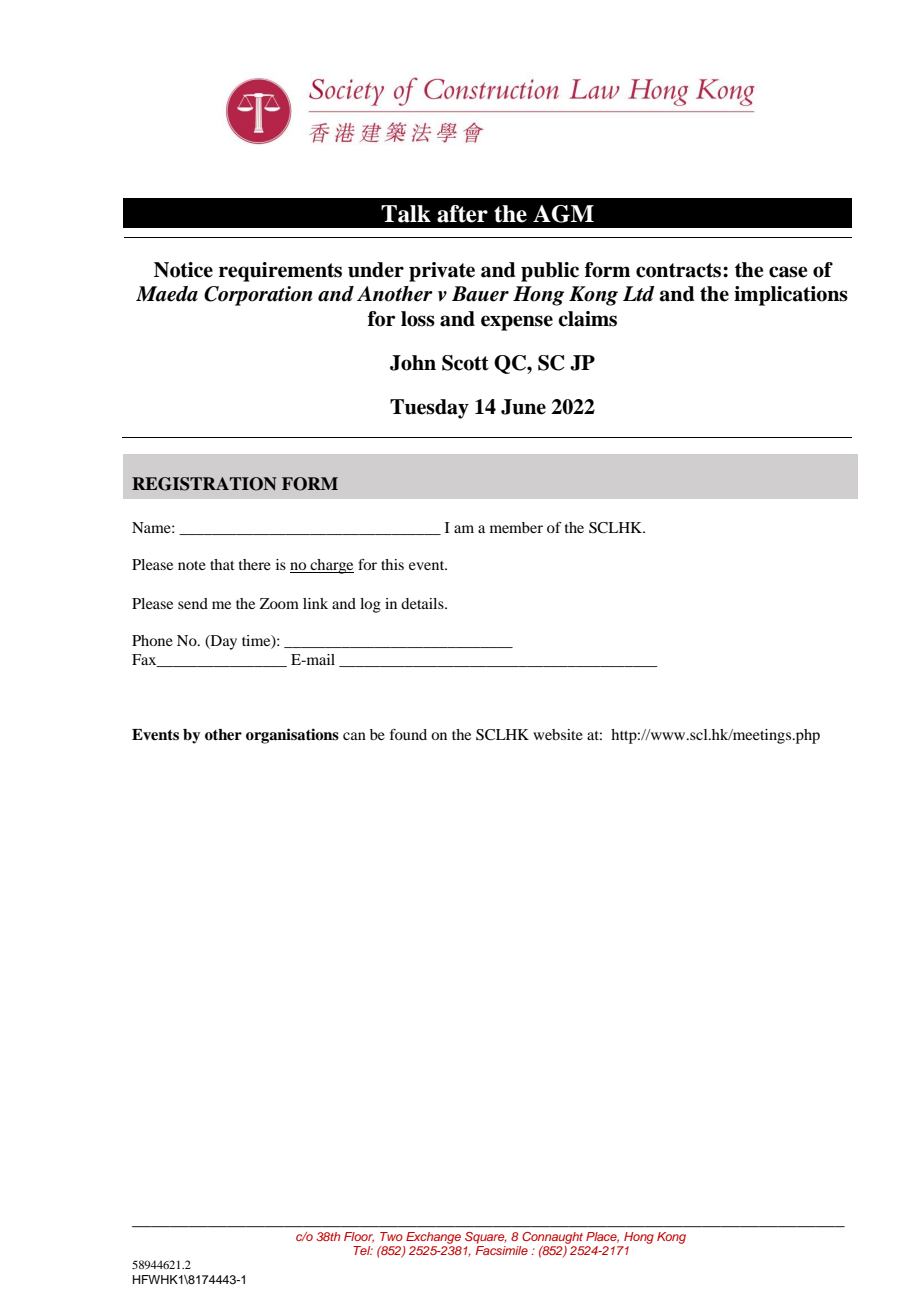 This screenshot has width=924, height=1308. What do you see at coordinates (408, 734) in the screenshot?
I see `found` at bounding box center [408, 734].
